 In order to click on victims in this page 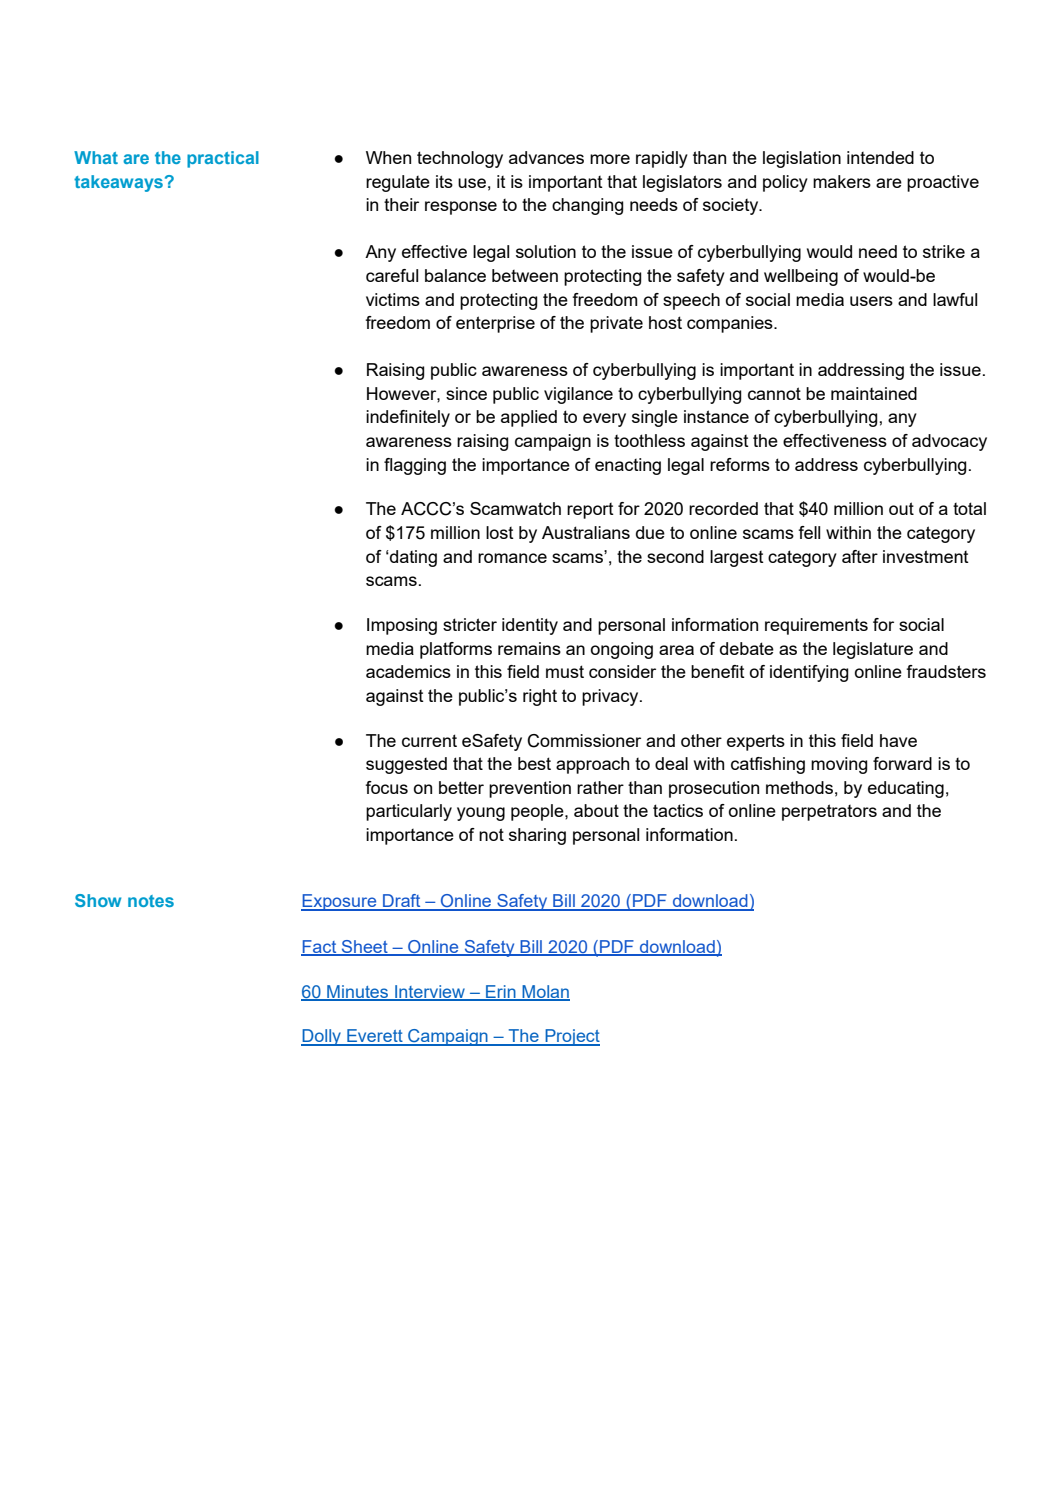, I will do `click(393, 299)`.
